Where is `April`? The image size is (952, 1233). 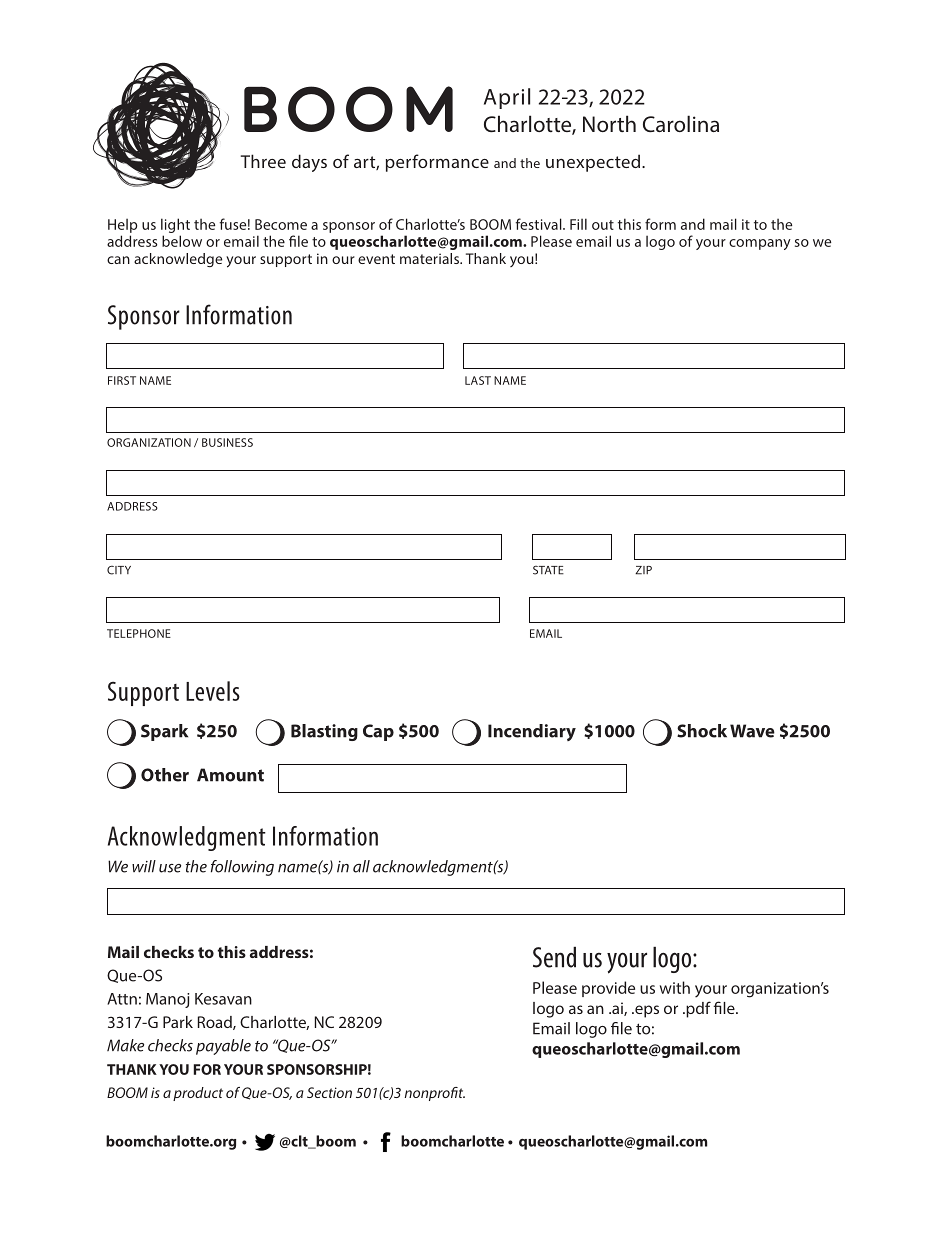 April is located at coordinates (507, 98).
